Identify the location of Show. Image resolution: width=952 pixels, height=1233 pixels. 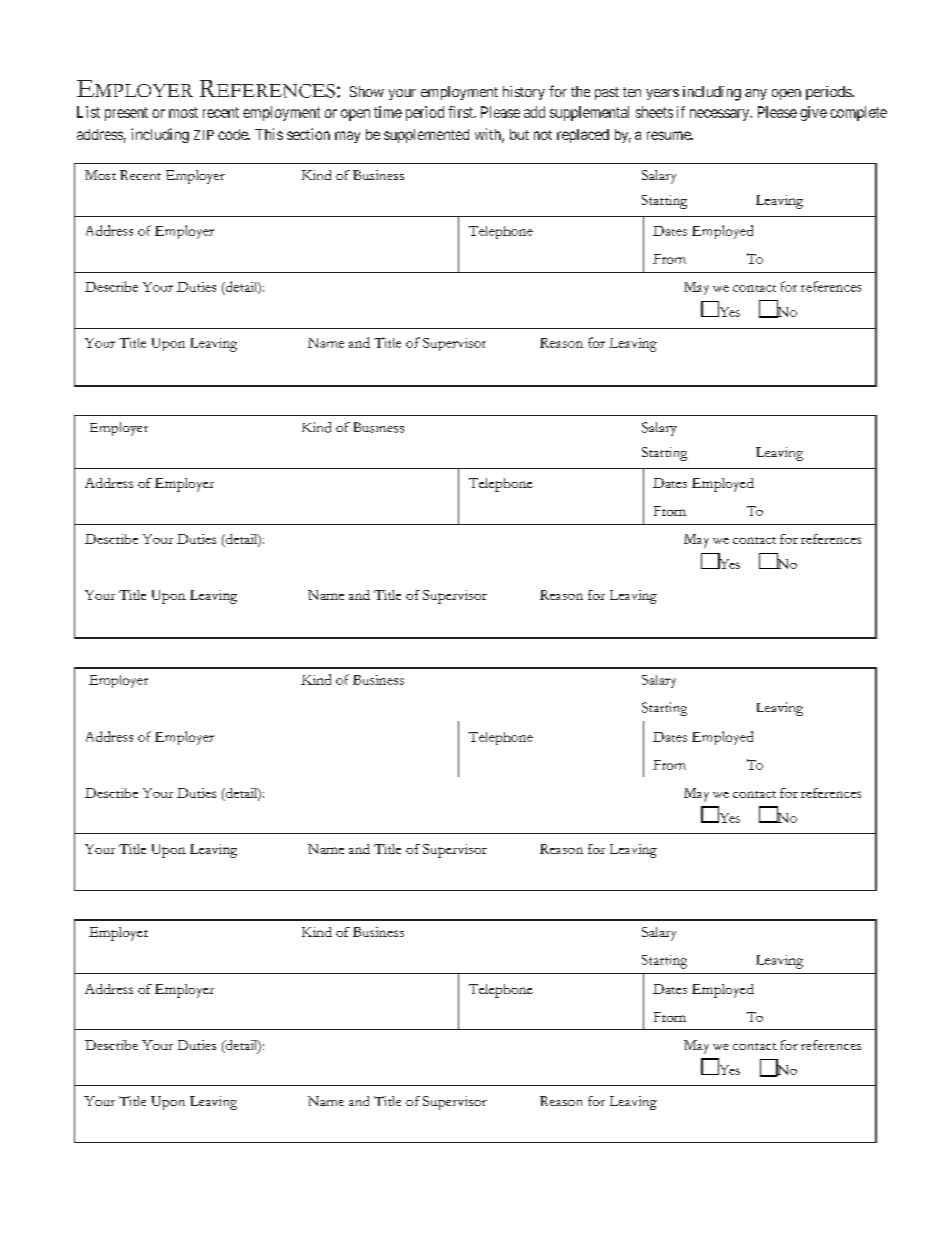
(367, 91).
